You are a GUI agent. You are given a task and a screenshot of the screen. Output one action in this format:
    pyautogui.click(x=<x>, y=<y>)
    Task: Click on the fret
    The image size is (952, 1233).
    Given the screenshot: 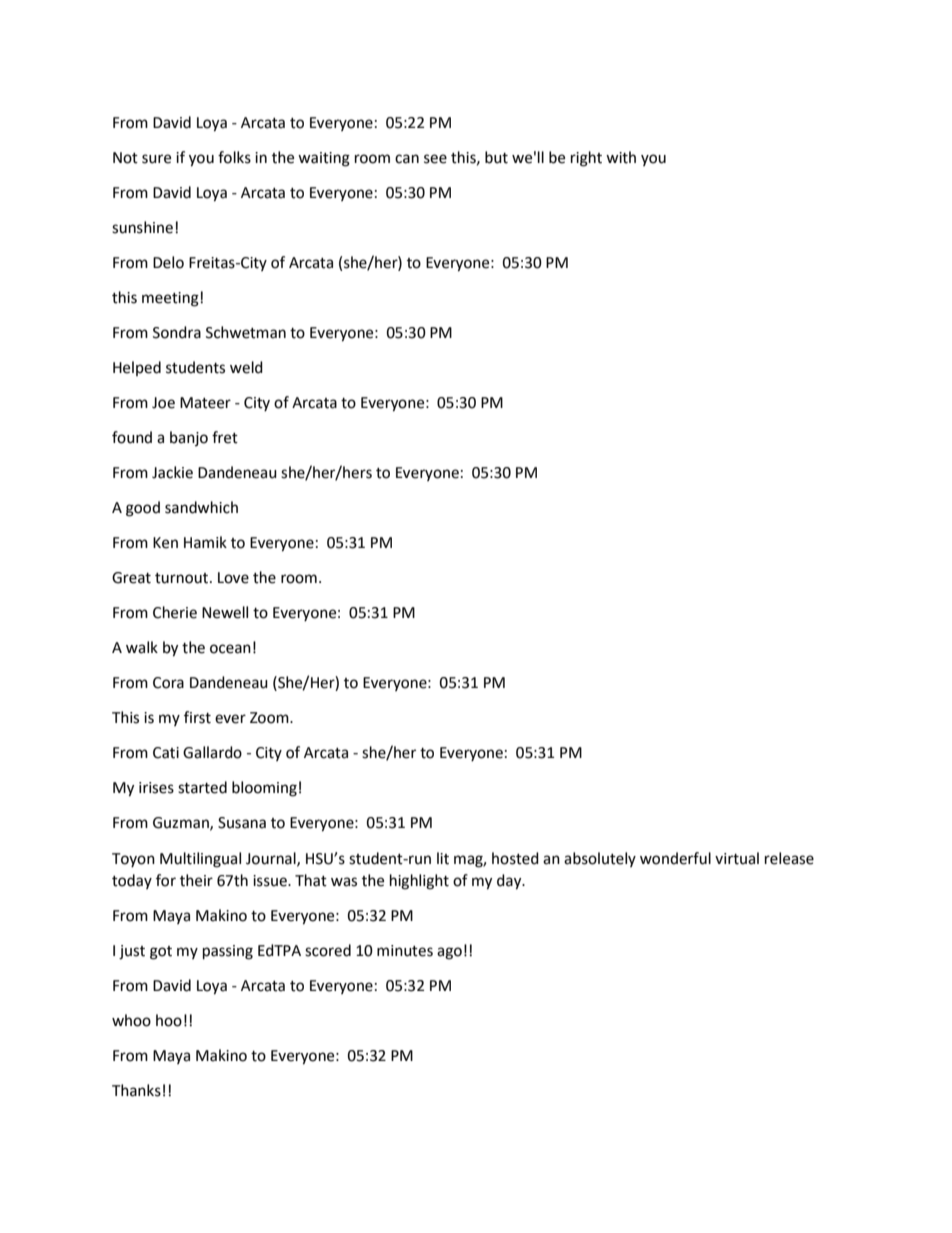 What is the action you would take?
    pyautogui.click(x=225, y=437)
